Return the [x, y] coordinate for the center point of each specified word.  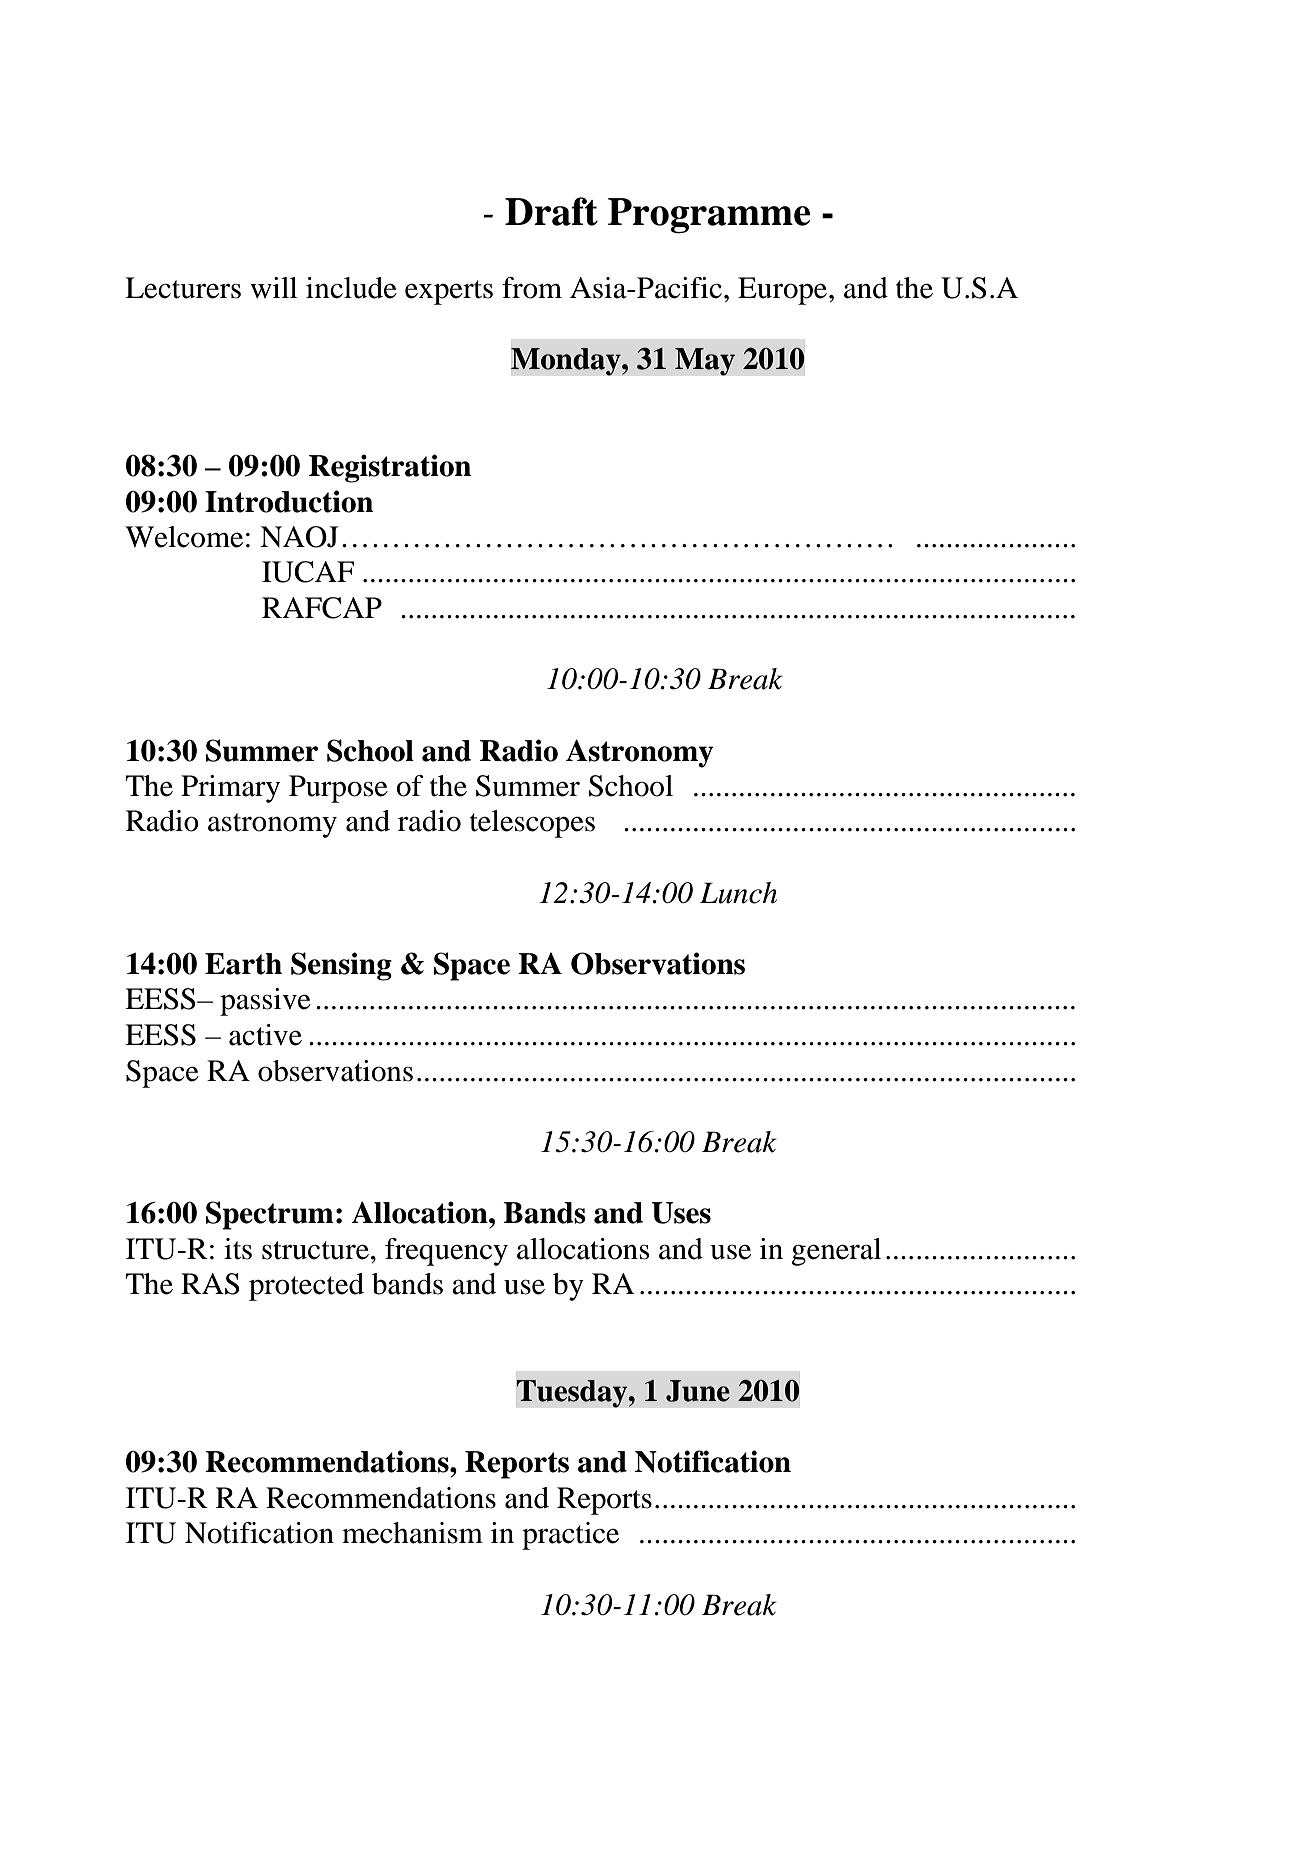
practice [570, 1536]
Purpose [338, 789]
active [265, 1035]
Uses [681, 1213]
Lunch [738, 893]
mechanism [412, 1533]
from [532, 288]
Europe [784, 291]
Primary [230, 789]
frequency [446, 1252]
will [273, 287]
